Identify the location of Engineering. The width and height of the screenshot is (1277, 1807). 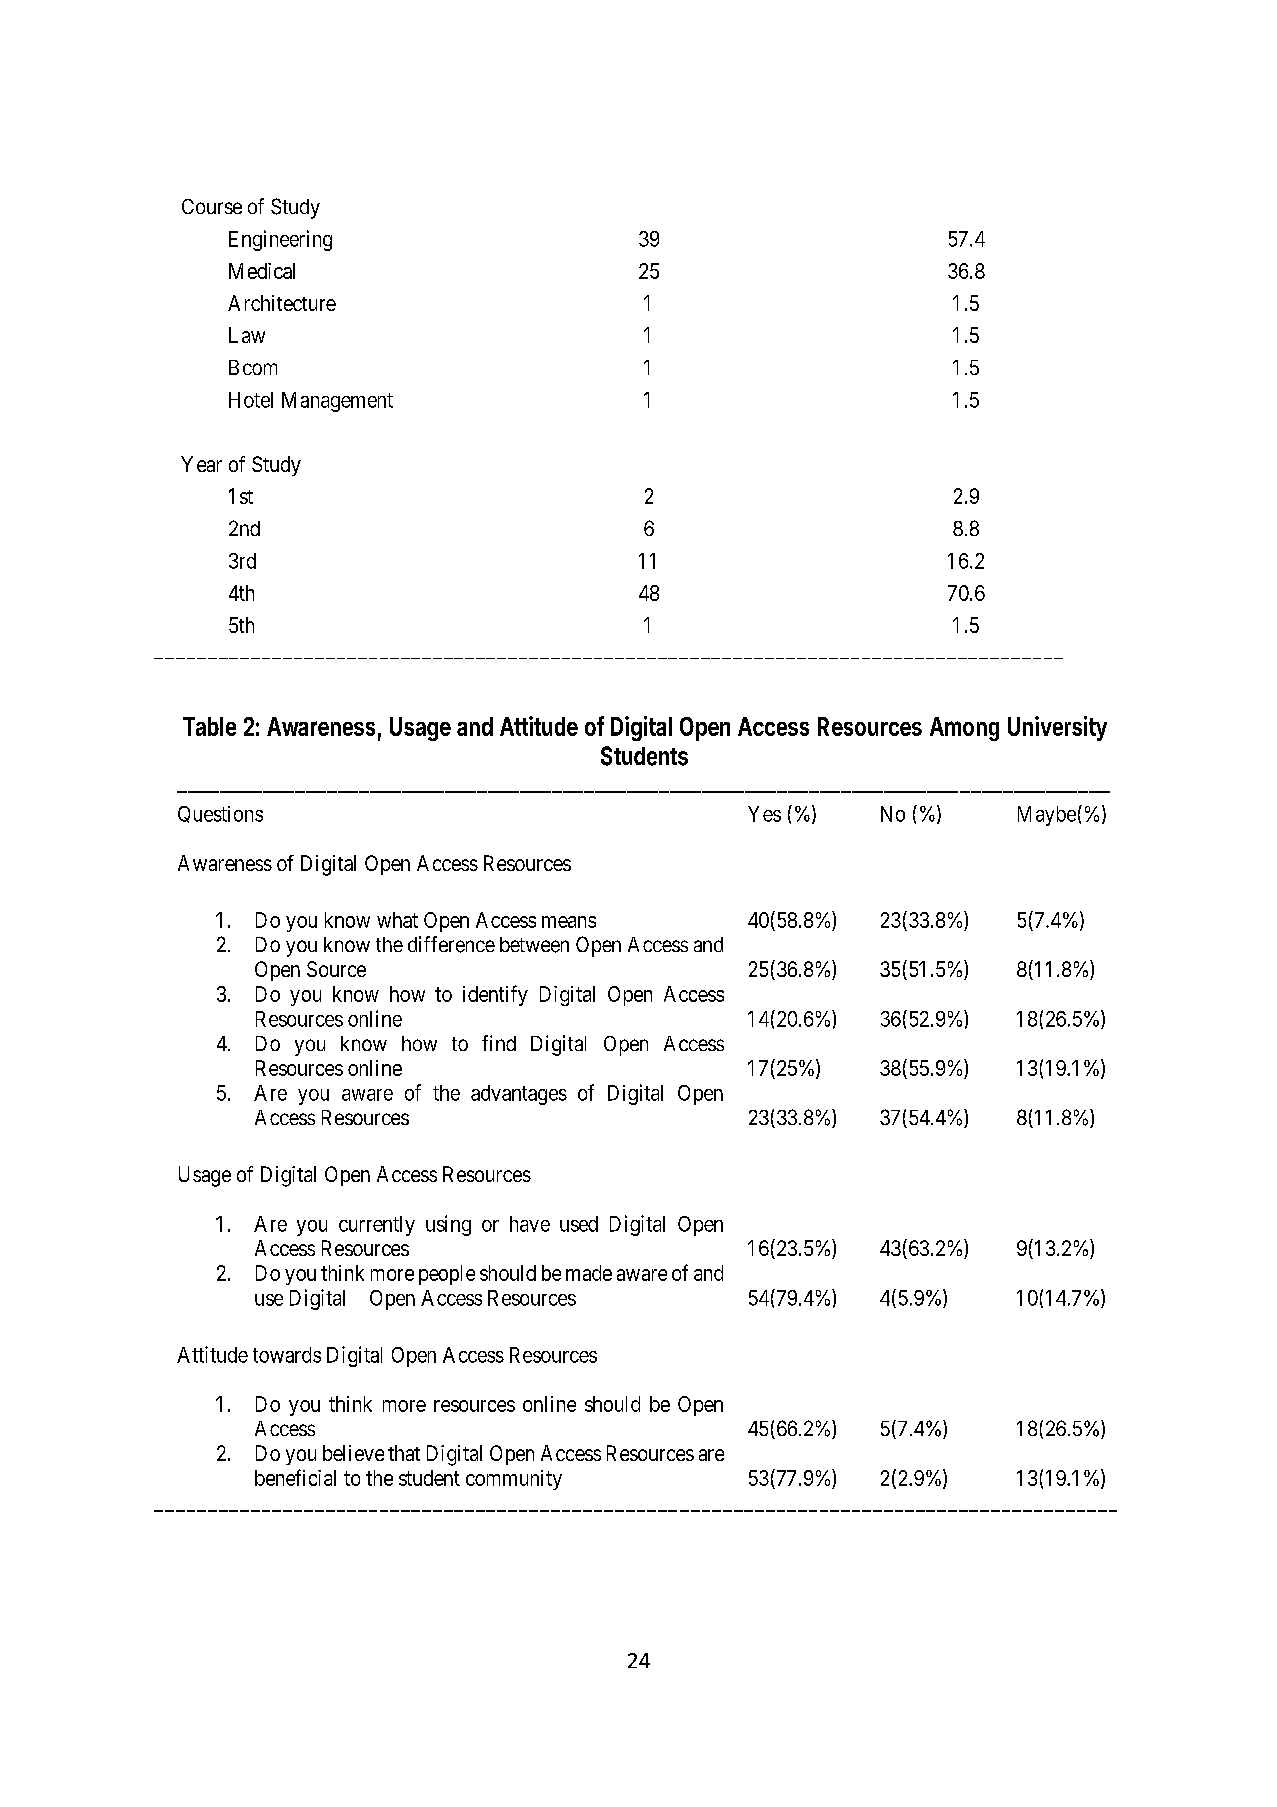
(280, 240).
